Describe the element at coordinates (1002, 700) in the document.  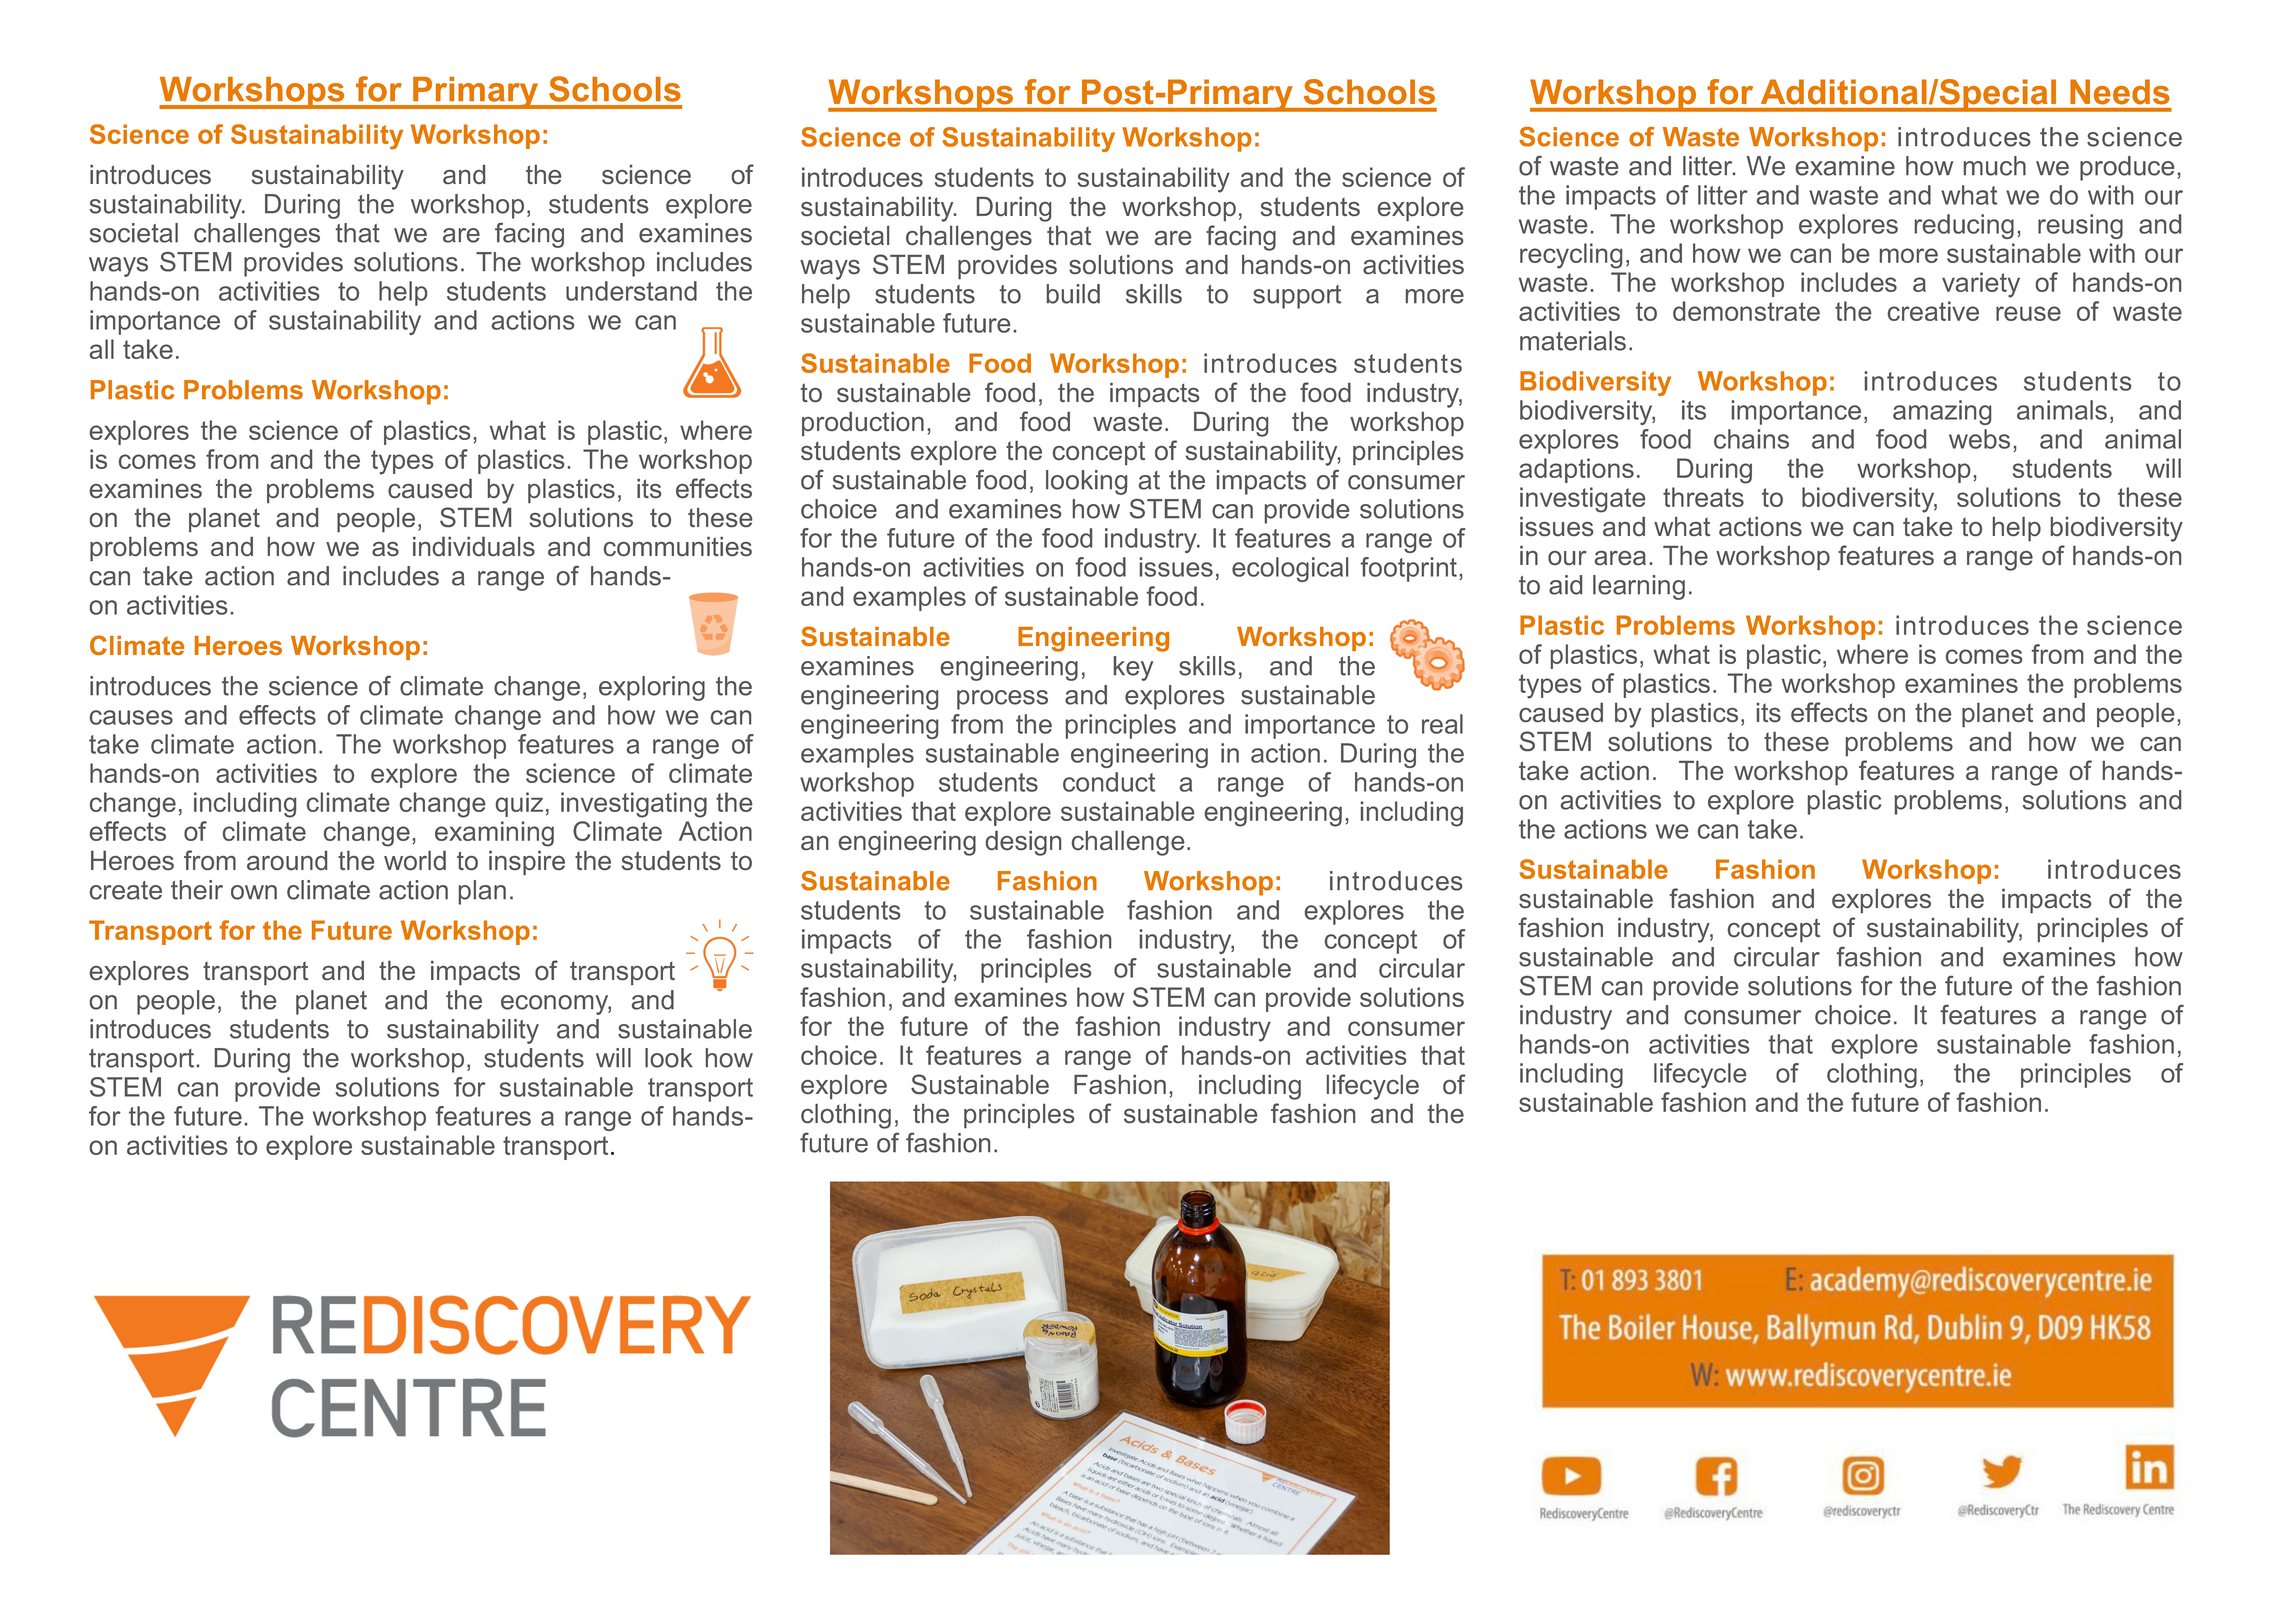
I see `process` at that location.
